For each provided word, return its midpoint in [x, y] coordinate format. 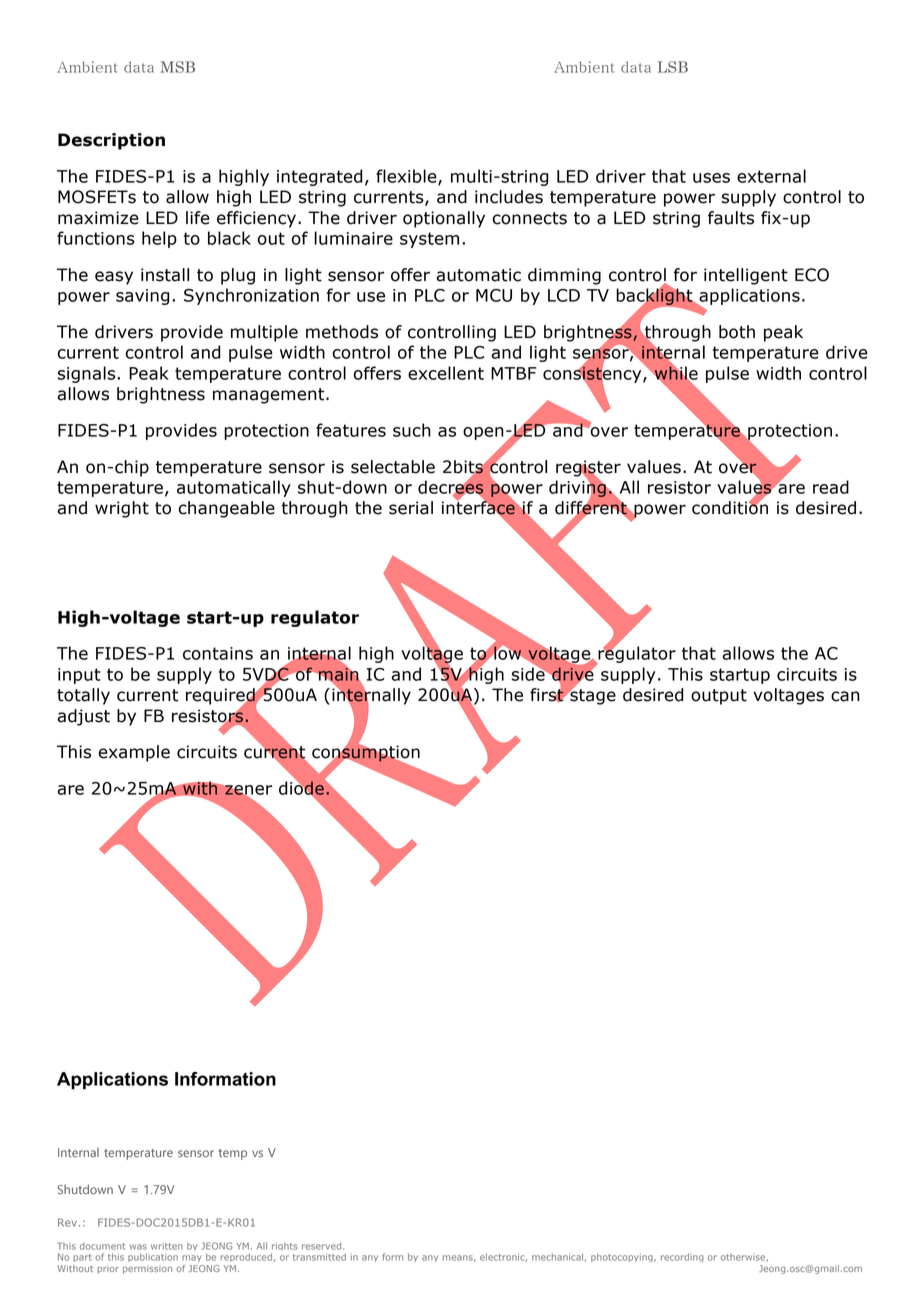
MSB [178, 67]
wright [122, 509]
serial [411, 508]
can [845, 696]
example [134, 753]
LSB [673, 67]
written [167, 1246]
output [719, 697]
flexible [407, 177]
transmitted [319, 1257]
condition [730, 507]
